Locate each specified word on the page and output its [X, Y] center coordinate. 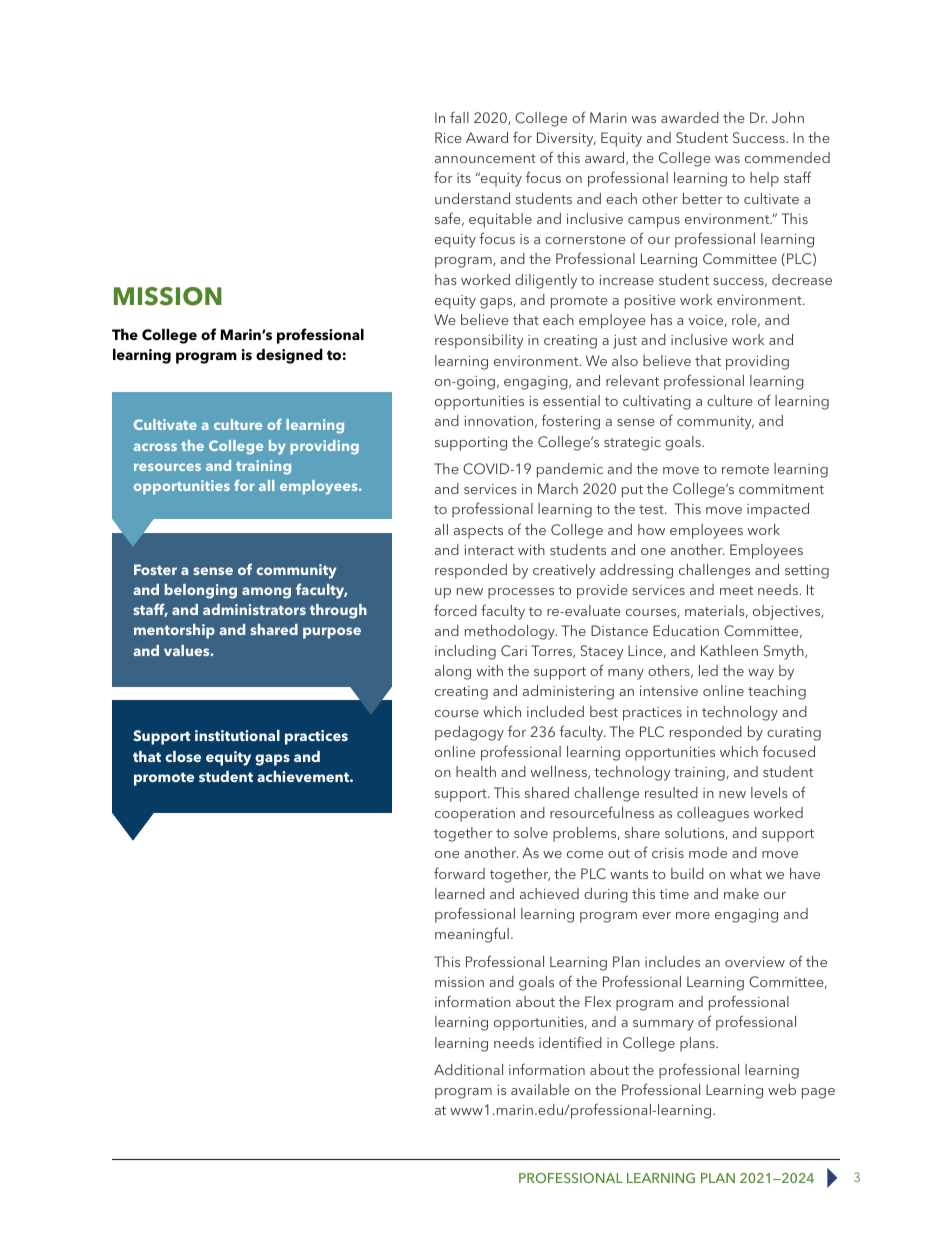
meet [736, 590]
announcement [485, 158]
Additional [468, 1069]
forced [455, 610]
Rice [448, 137]
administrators [254, 609]
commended [787, 157]
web [782, 1089]
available [540, 1089]
